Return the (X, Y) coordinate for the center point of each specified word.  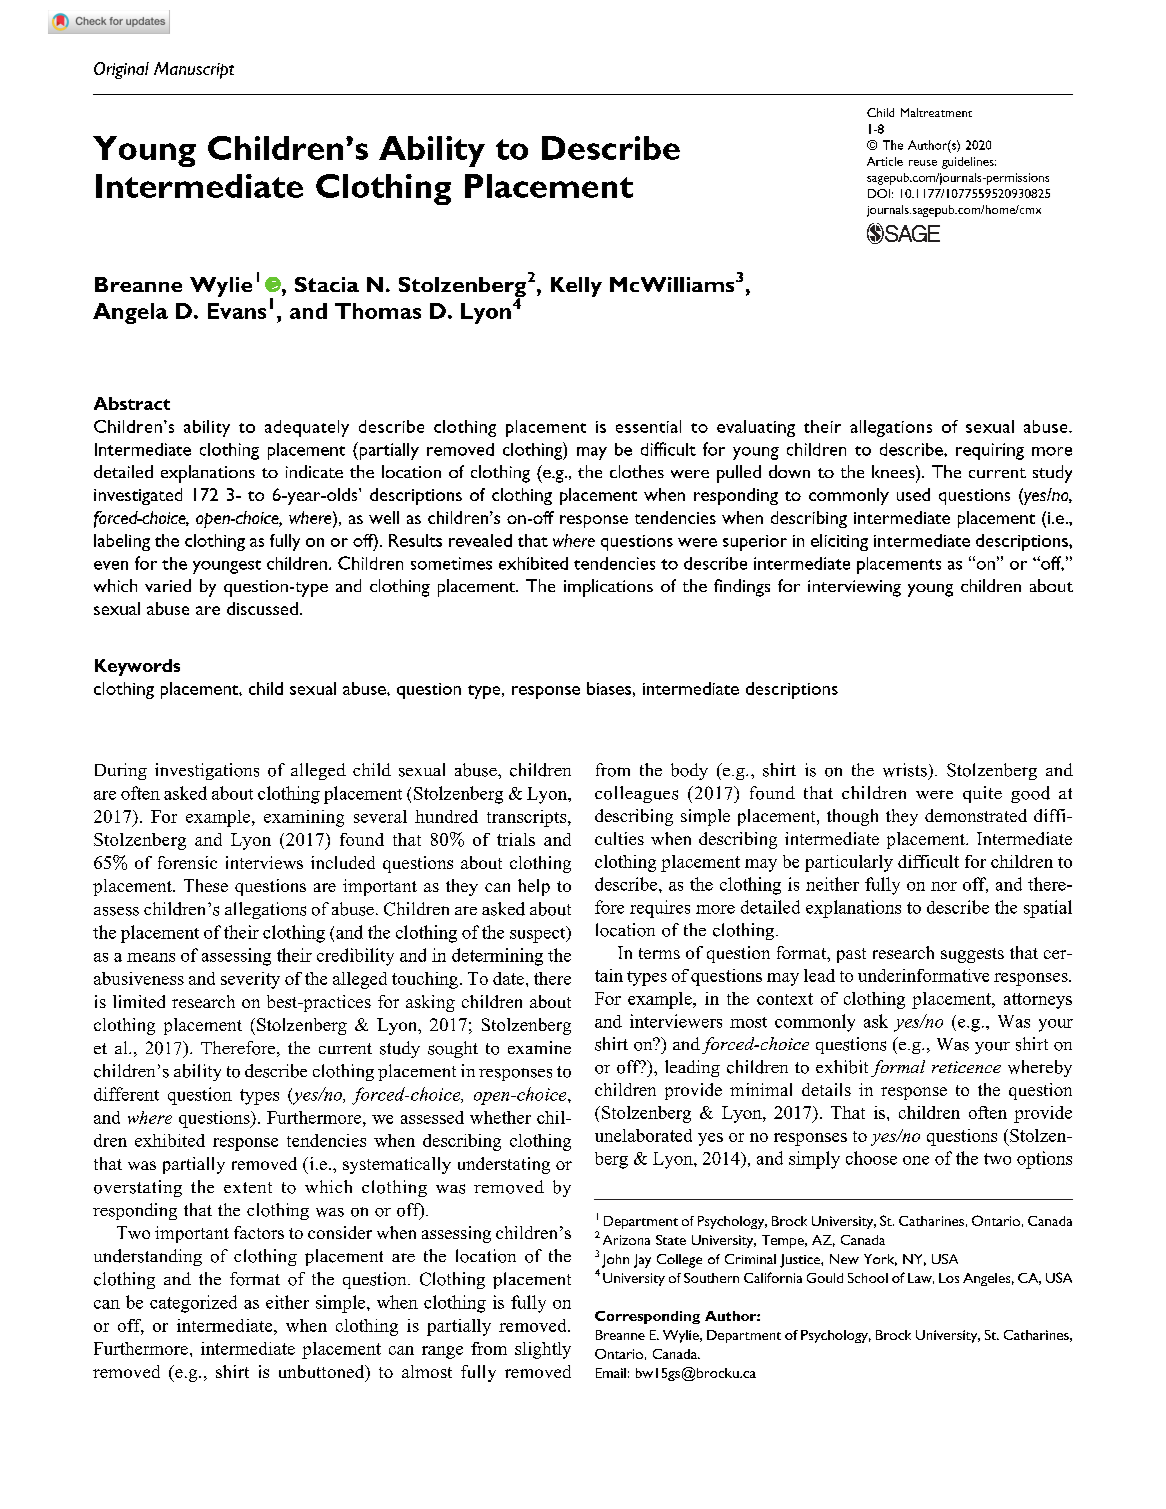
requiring (990, 451)
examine (539, 1047)
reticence (966, 1067)
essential (648, 426)
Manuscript (194, 70)
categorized (193, 1304)
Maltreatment (936, 112)
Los (949, 1278)
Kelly (576, 287)
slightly (543, 1350)
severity (250, 980)
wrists (905, 770)
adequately (307, 428)
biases (609, 688)
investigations (207, 771)
